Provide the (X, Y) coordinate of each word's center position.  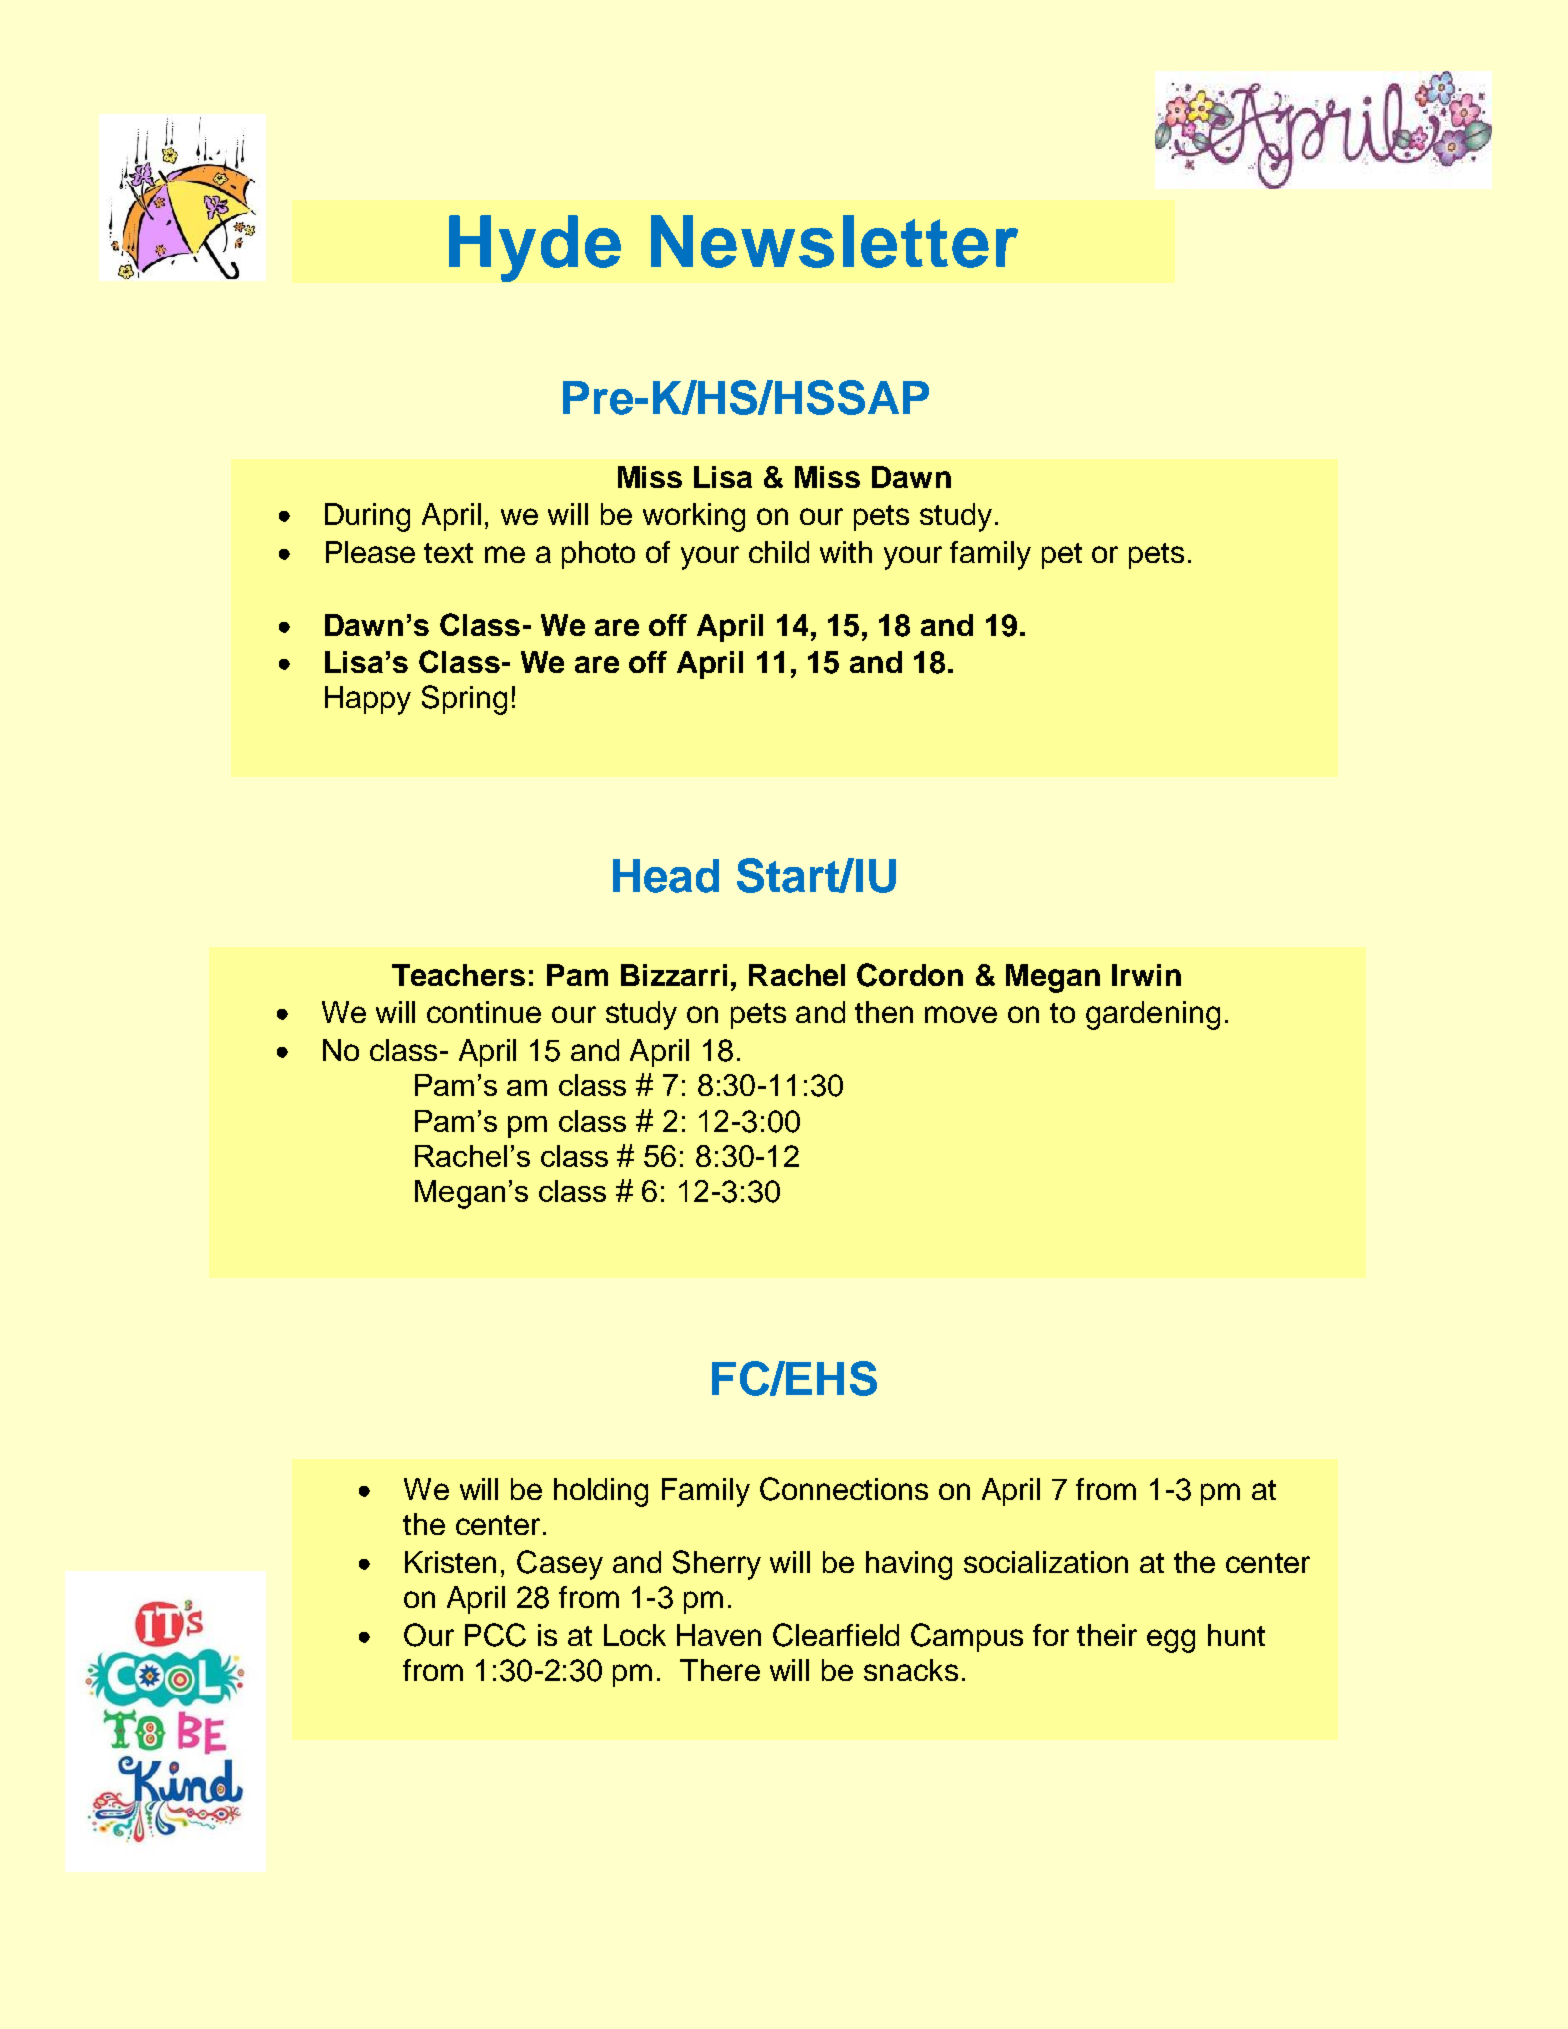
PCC (495, 1635)
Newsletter (834, 241)
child (779, 552)
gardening (1153, 1015)
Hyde (535, 248)
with (846, 552)
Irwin (1146, 975)
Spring (464, 700)
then (884, 1012)
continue (484, 1012)
